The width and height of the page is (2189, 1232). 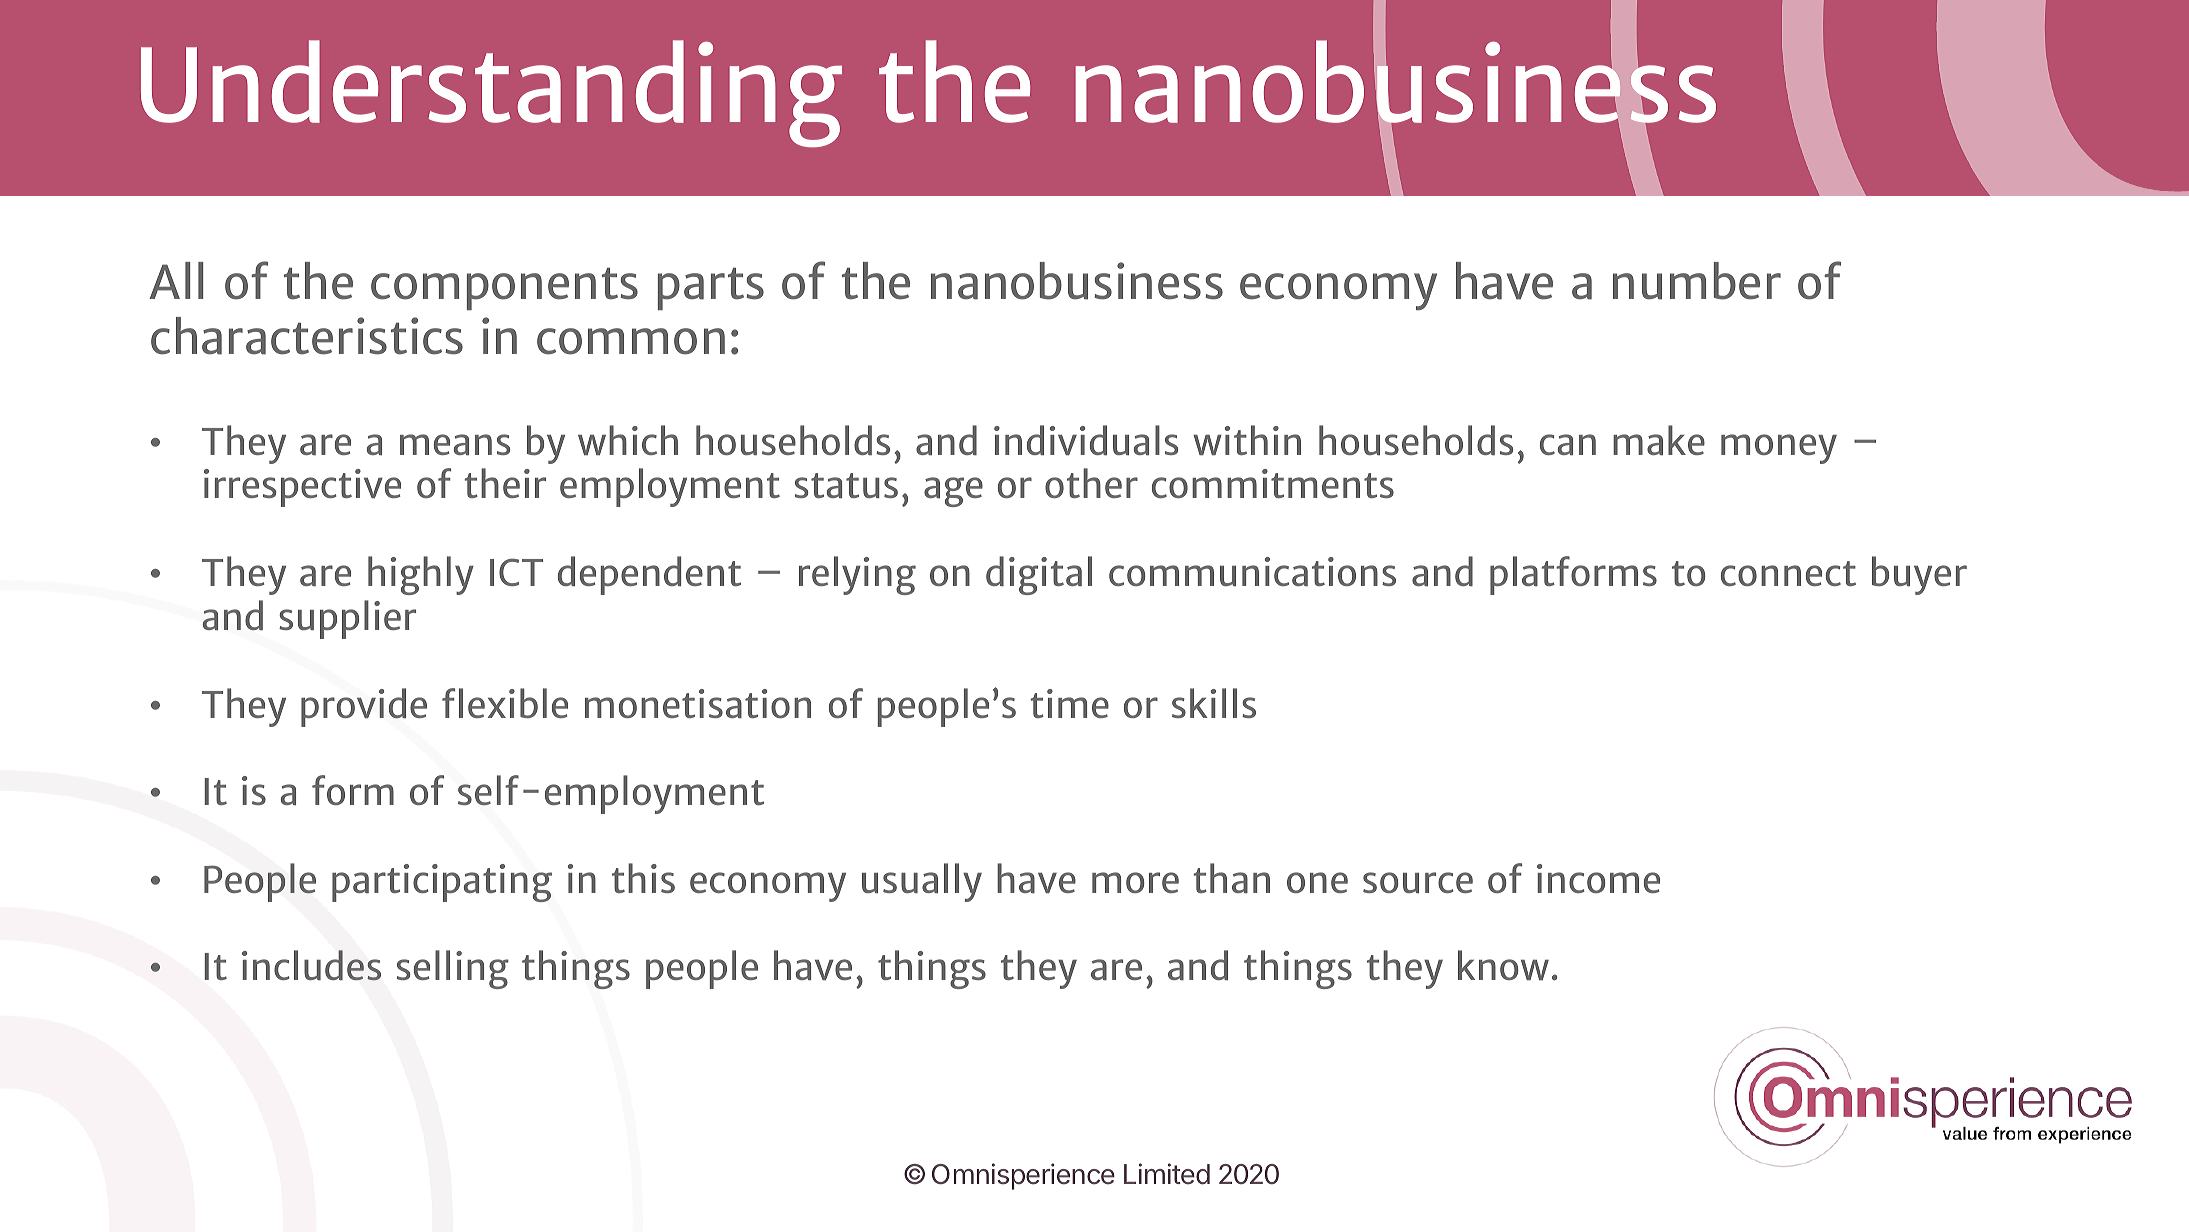 I want to click on Limited, so click(x=1167, y=1174).
